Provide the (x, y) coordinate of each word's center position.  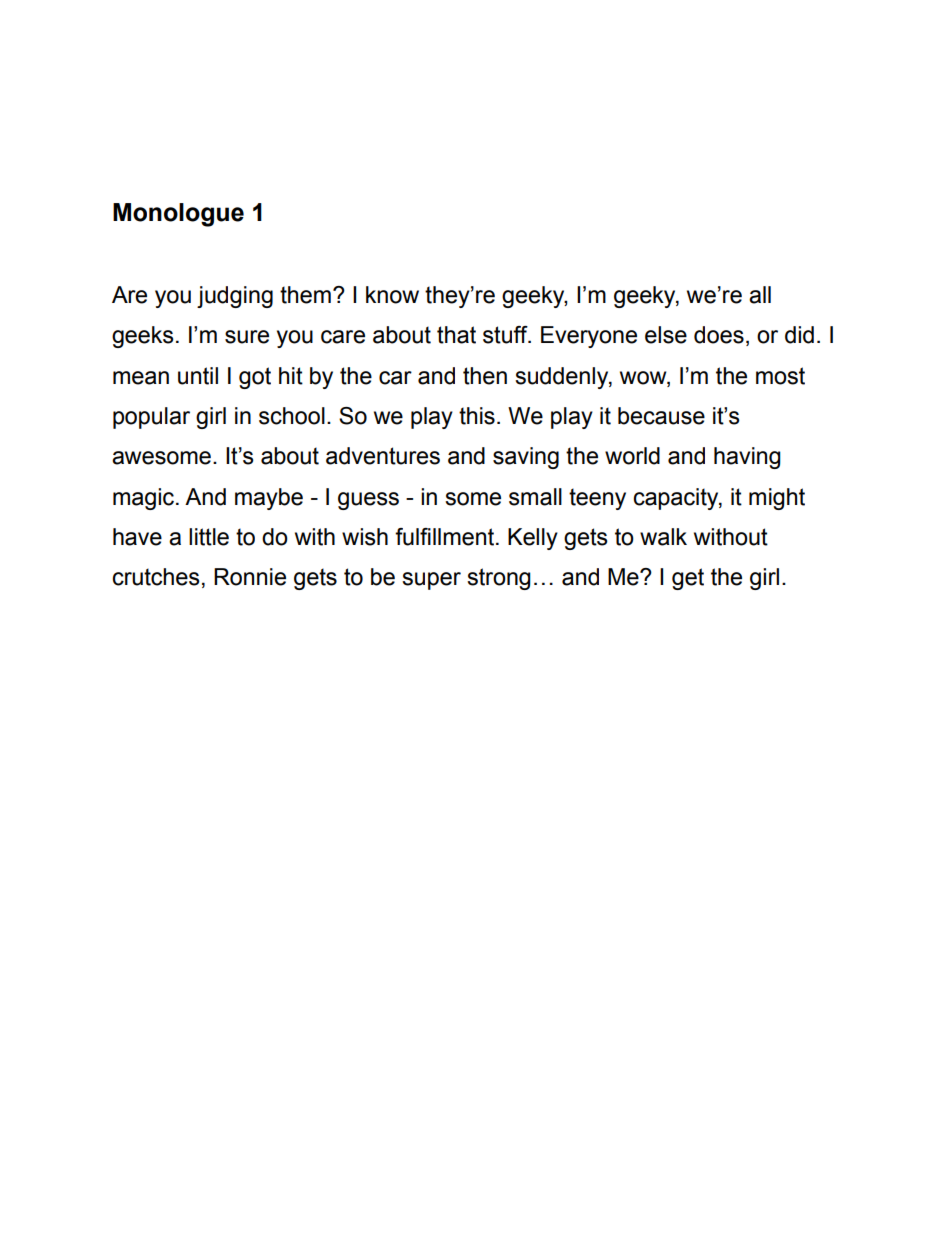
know (392, 295)
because (661, 416)
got (255, 378)
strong (499, 579)
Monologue (178, 215)
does (719, 335)
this (477, 416)
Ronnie (250, 577)
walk (663, 537)
